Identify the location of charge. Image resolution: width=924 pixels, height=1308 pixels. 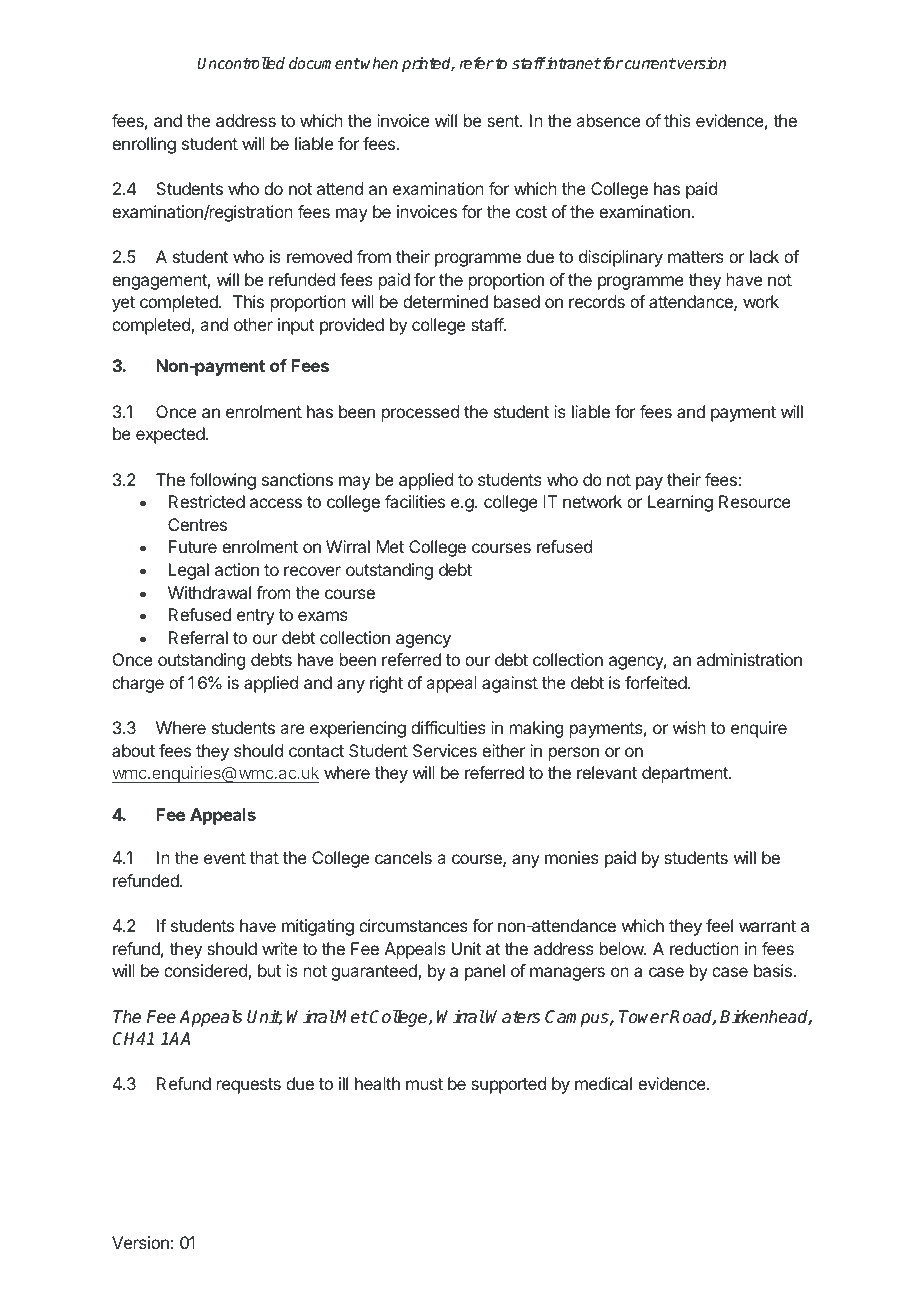
(138, 684).
